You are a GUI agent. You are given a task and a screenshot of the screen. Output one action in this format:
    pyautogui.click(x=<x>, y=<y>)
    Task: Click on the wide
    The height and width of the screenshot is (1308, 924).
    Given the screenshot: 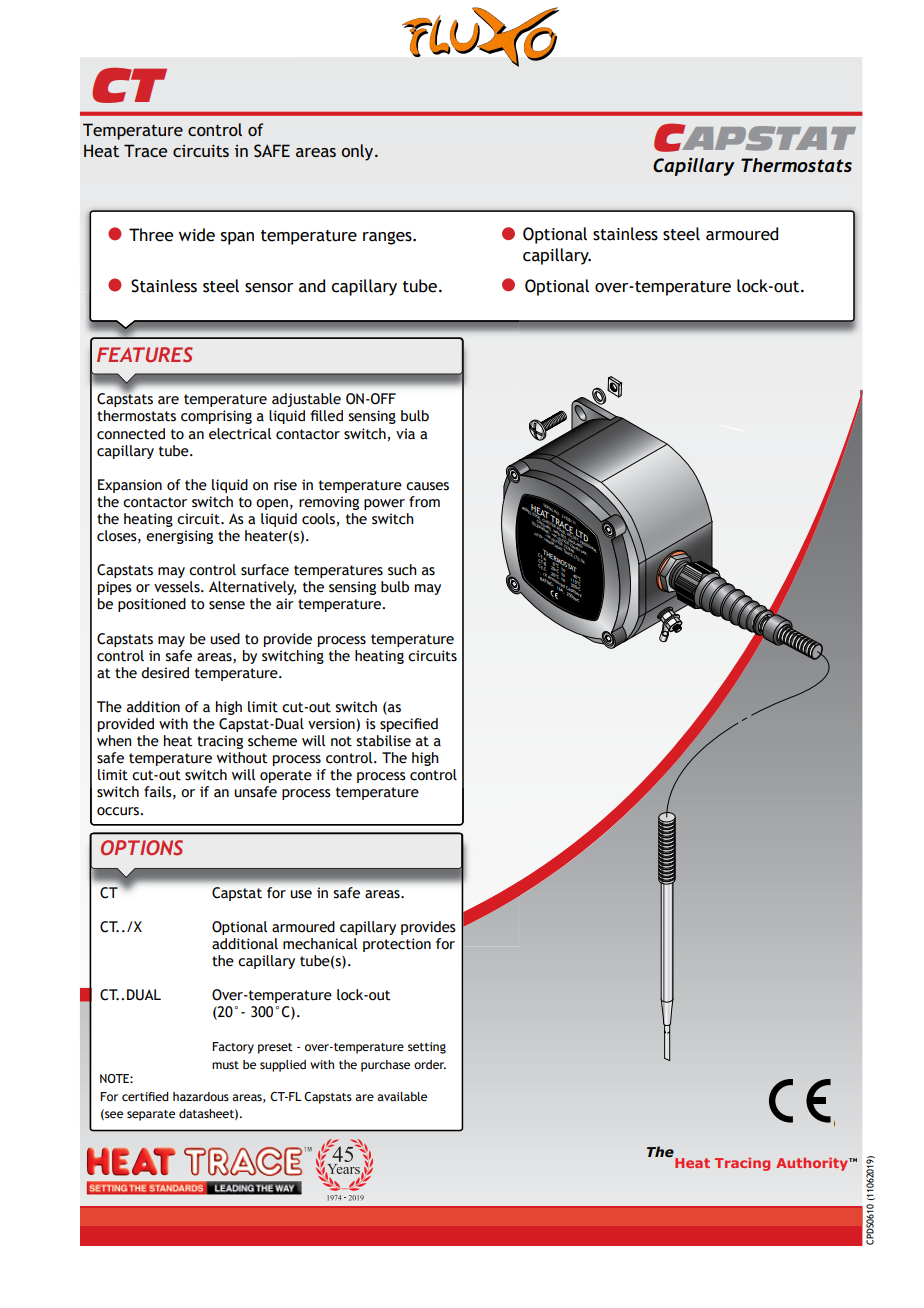 What is the action you would take?
    pyautogui.click(x=197, y=235)
